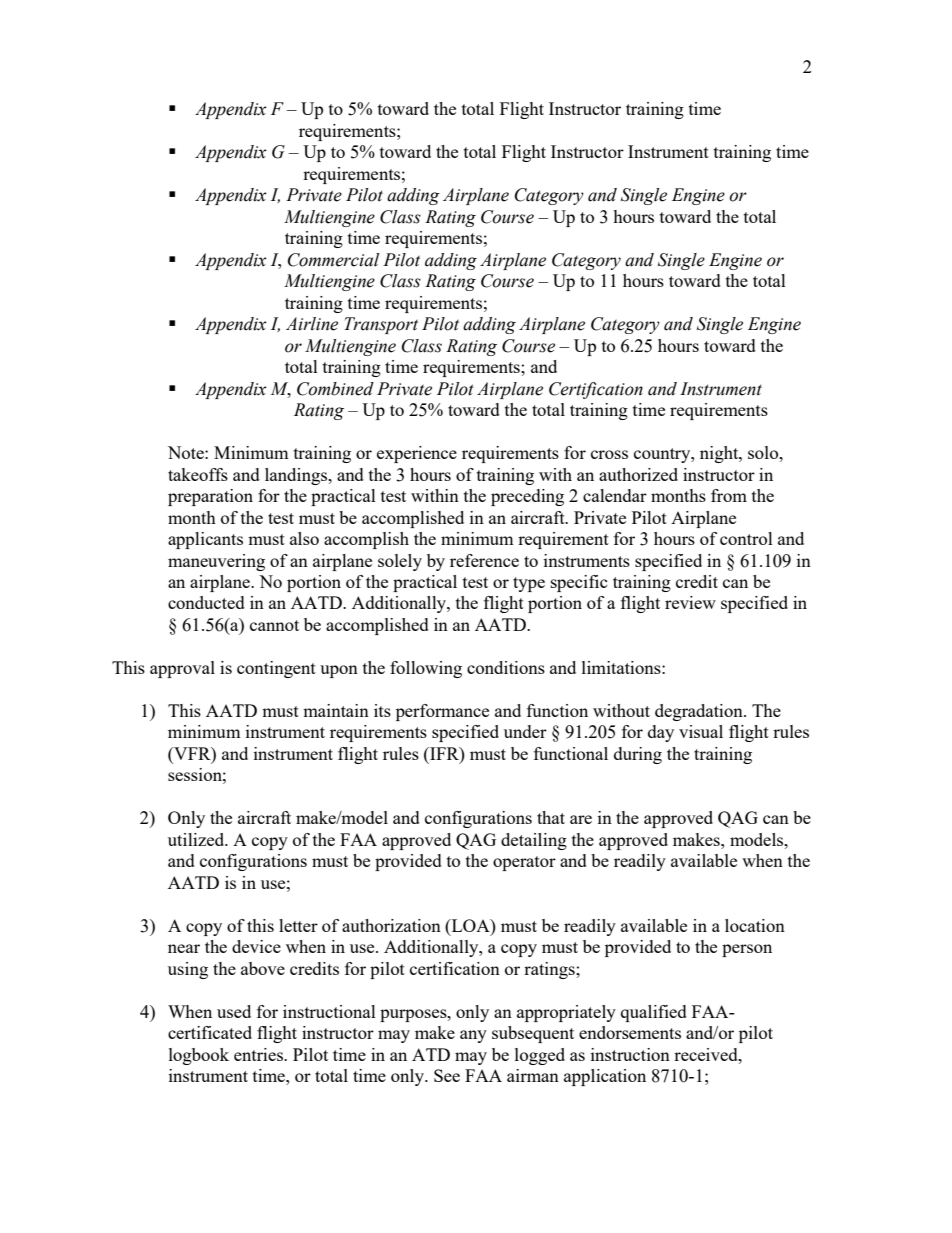 This screenshot has width=952, height=1233. I want to click on degradation, so click(700, 712).
